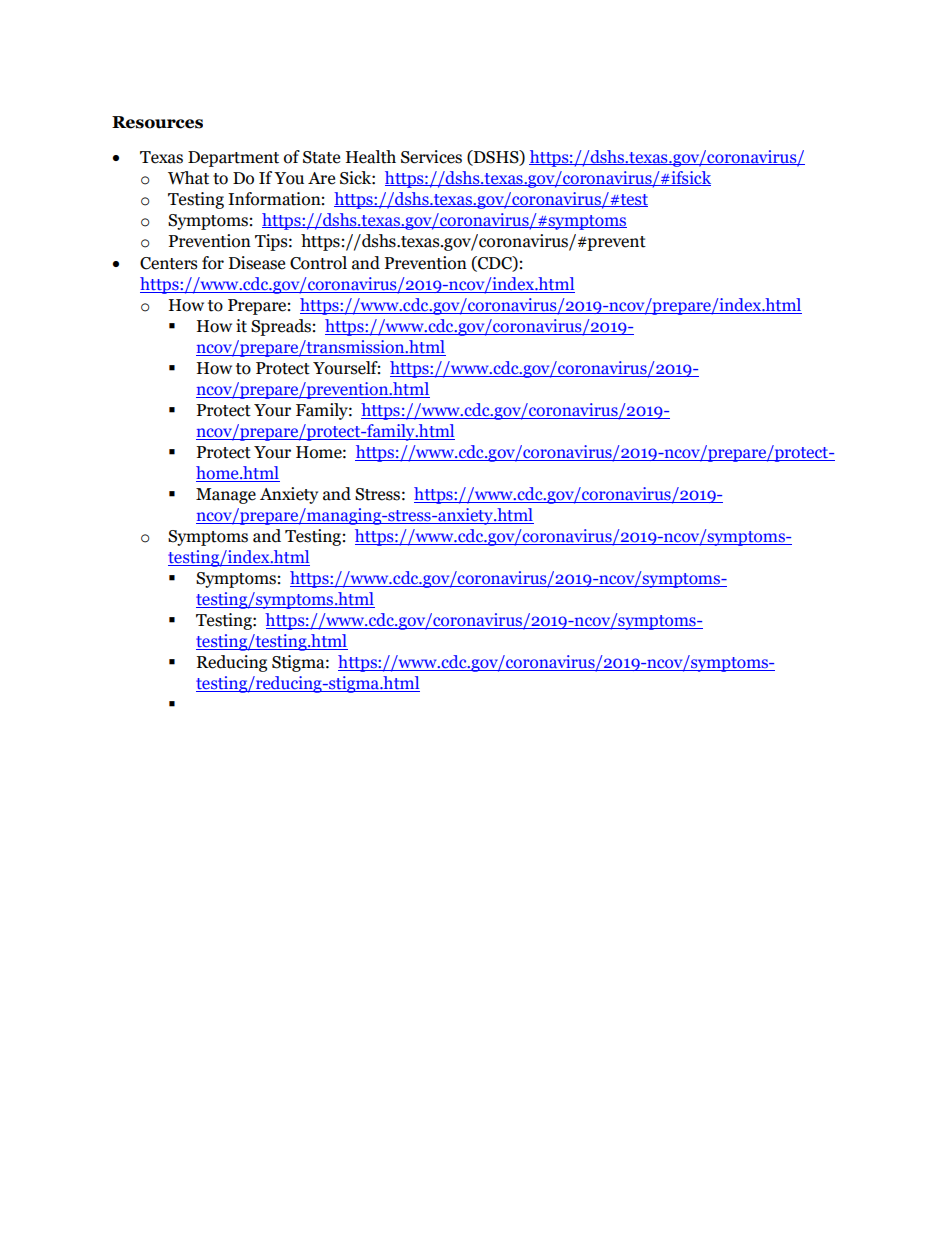 The width and height of the page is (952, 1233). I want to click on Services, so click(431, 157).
